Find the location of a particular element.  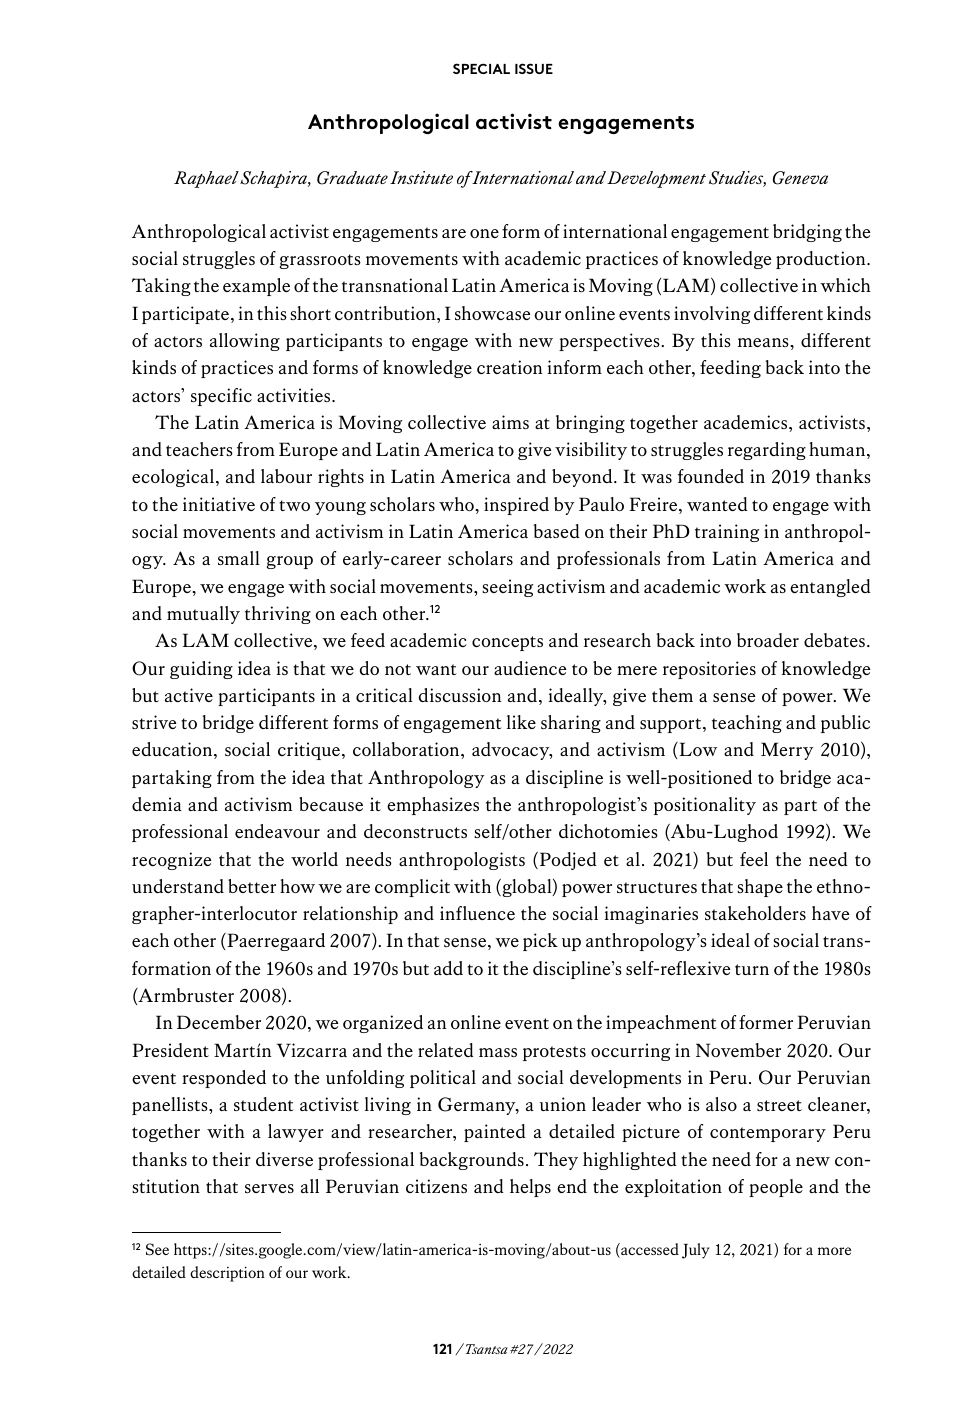

initiative is located at coordinates (219, 504).
